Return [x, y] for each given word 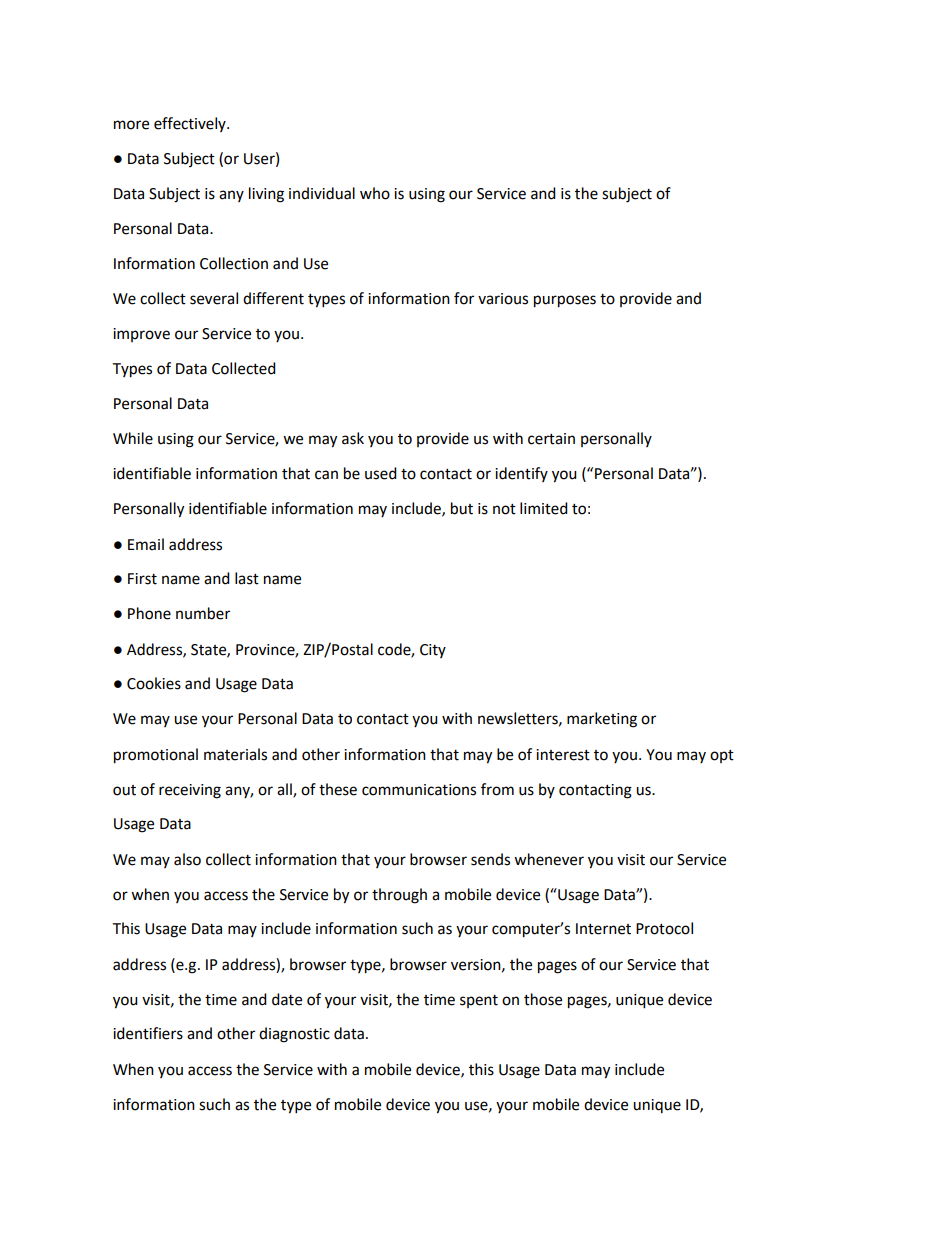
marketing [602, 720]
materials [235, 754]
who [375, 193]
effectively [191, 124]
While [133, 438]
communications [419, 790]
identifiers [148, 1033]
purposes [565, 301]
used [381, 473]
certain [551, 439]
